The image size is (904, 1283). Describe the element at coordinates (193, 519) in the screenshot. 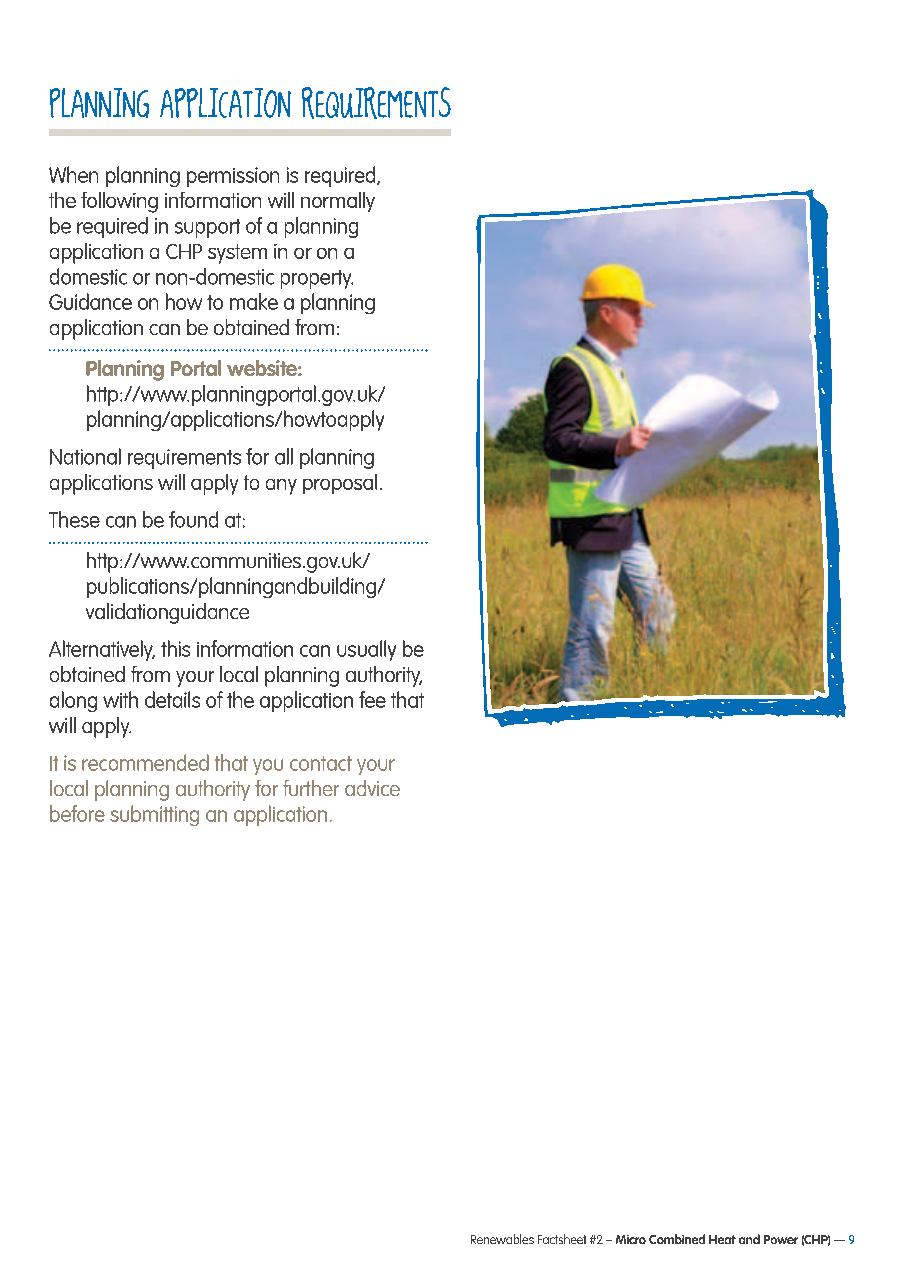

I see `found` at that location.
